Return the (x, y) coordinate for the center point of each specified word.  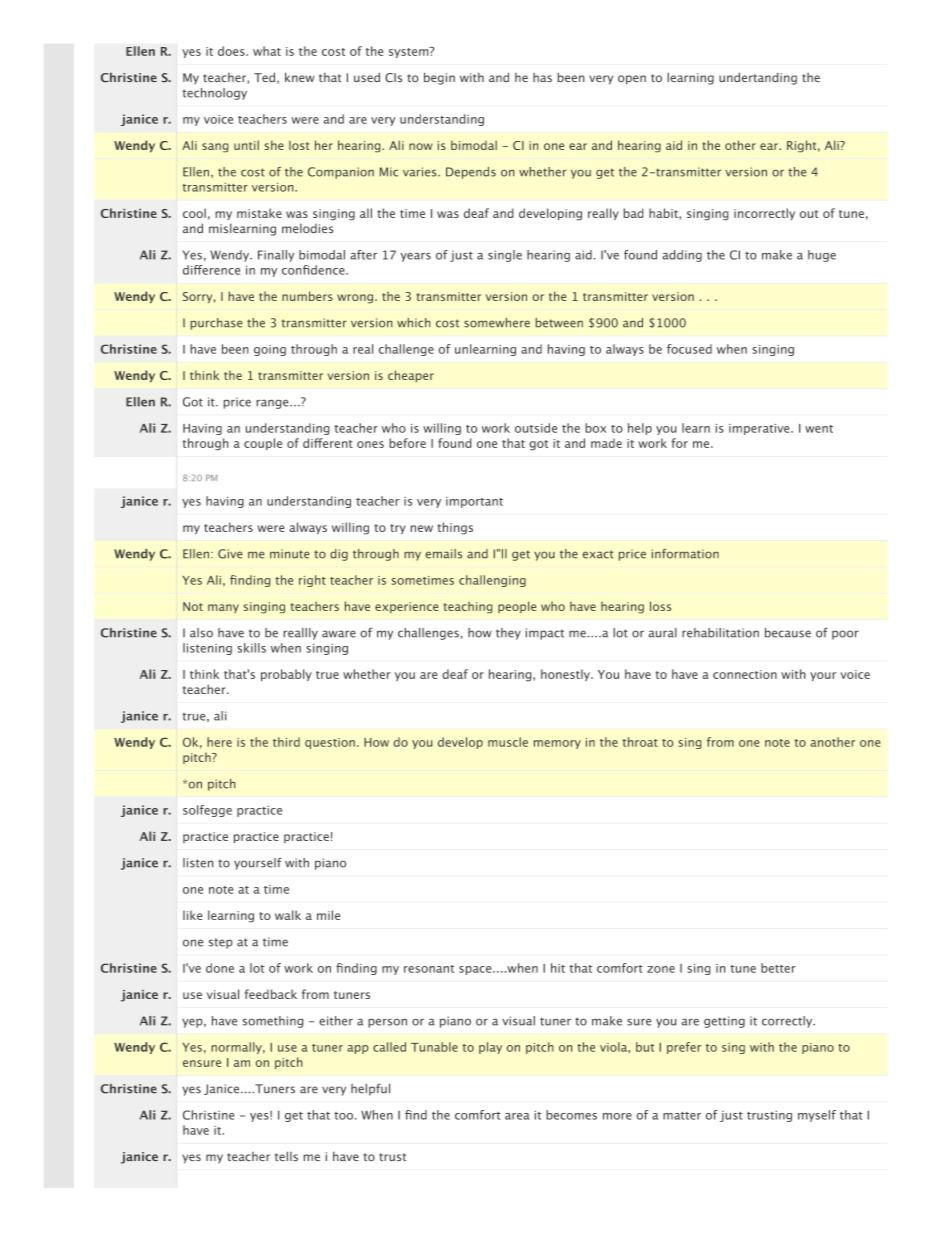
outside (536, 428)
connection (745, 674)
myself (817, 1116)
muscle (508, 742)
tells (286, 1156)
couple (263, 444)
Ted (264, 77)
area (517, 1116)
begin (439, 78)
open (632, 80)
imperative (760, 429)
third (286, 742)
